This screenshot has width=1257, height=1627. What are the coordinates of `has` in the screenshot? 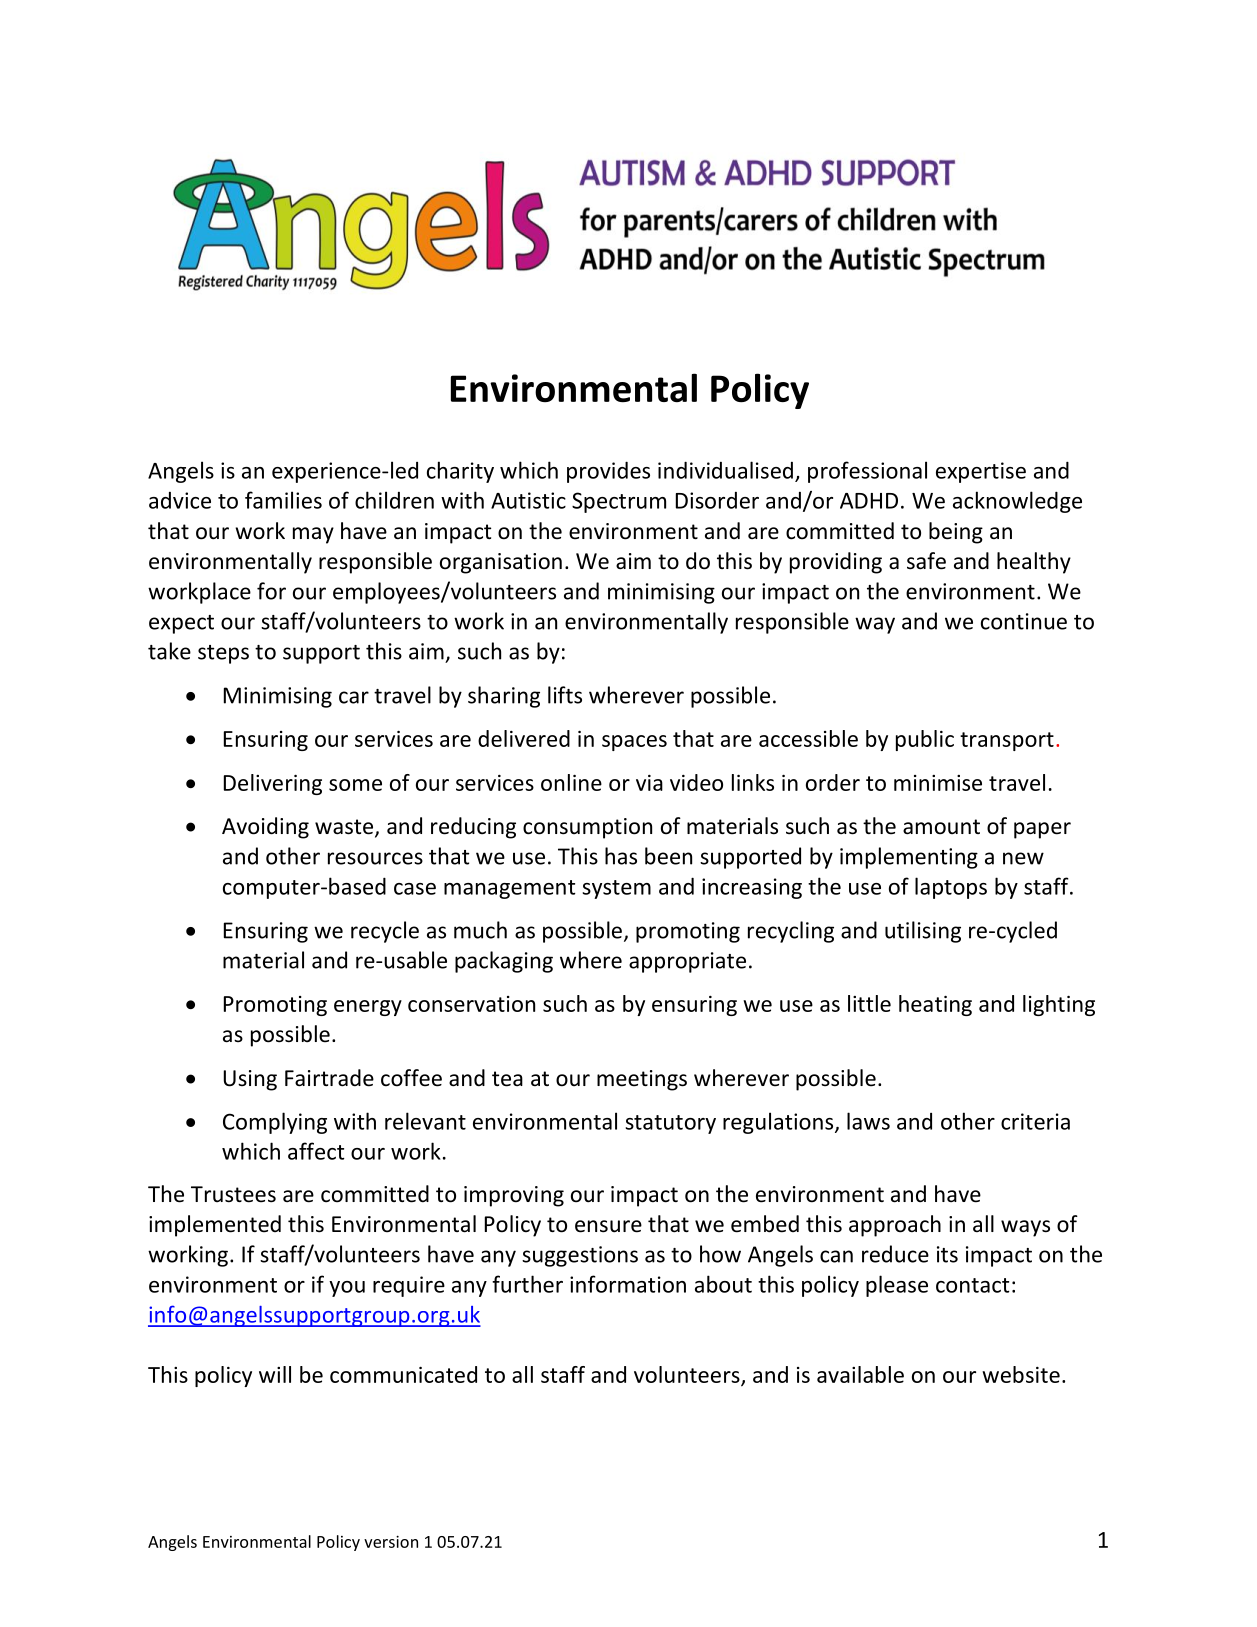 It's located at (621, 856).
